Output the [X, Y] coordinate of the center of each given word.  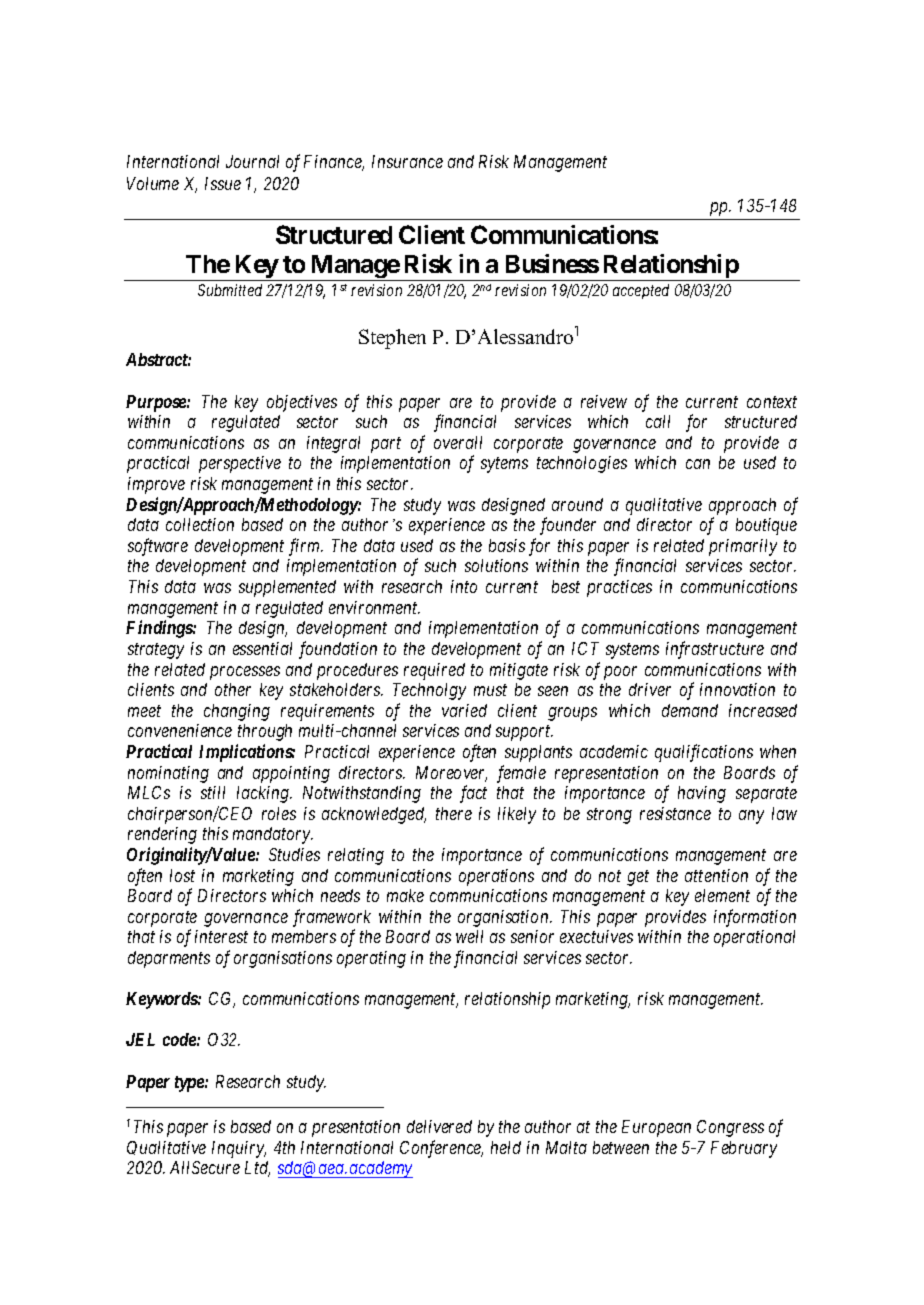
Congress [730, 1128]
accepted [641, 291]
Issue [223, 183]
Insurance [407, 161]
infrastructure [715, 650]
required [434, 671]
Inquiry [239, 1149]
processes [245, 673]
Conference [441, 1149]
